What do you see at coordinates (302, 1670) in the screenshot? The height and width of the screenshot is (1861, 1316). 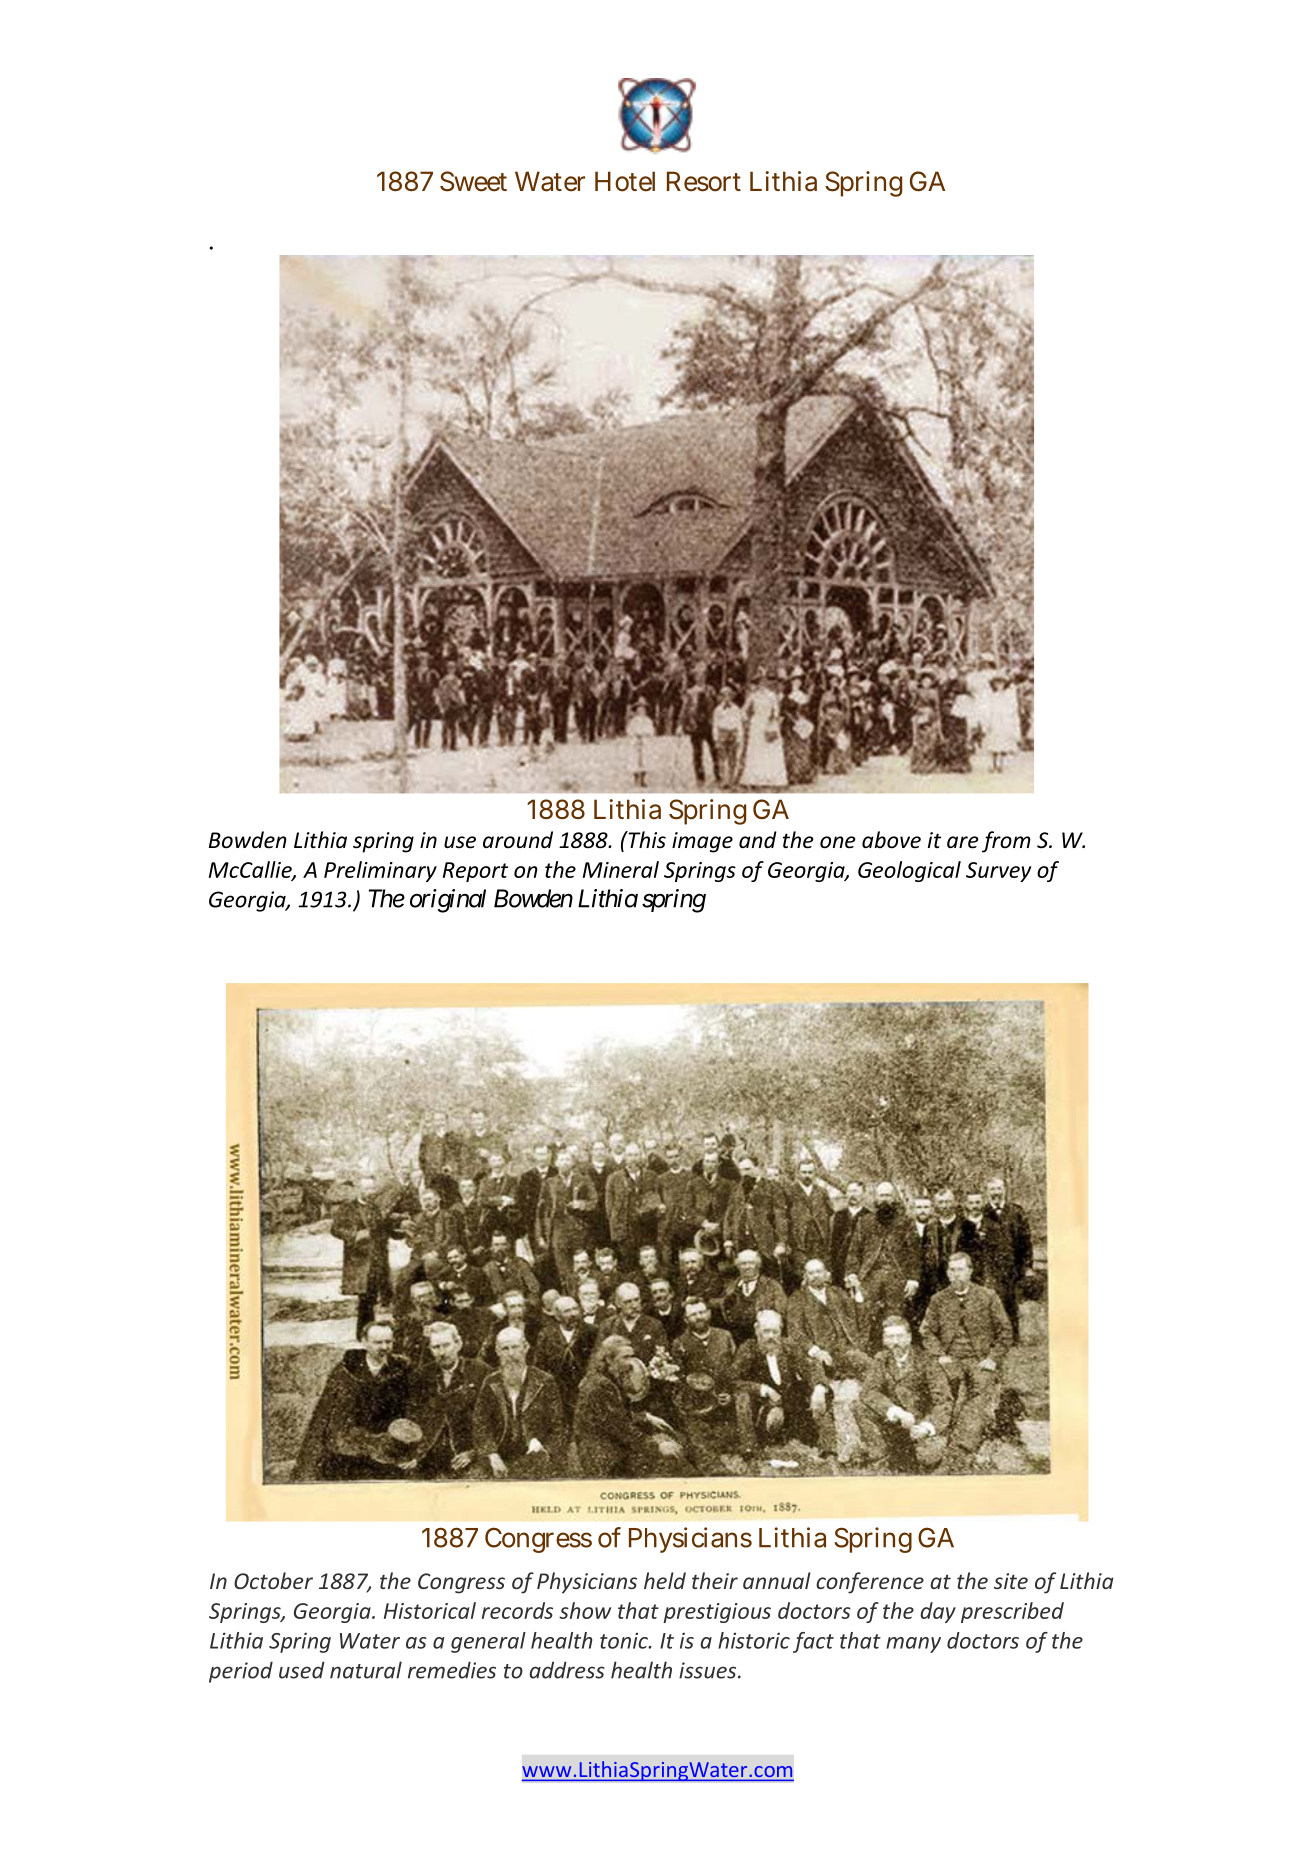 I see `used` at bounding box center [302, 1670].
